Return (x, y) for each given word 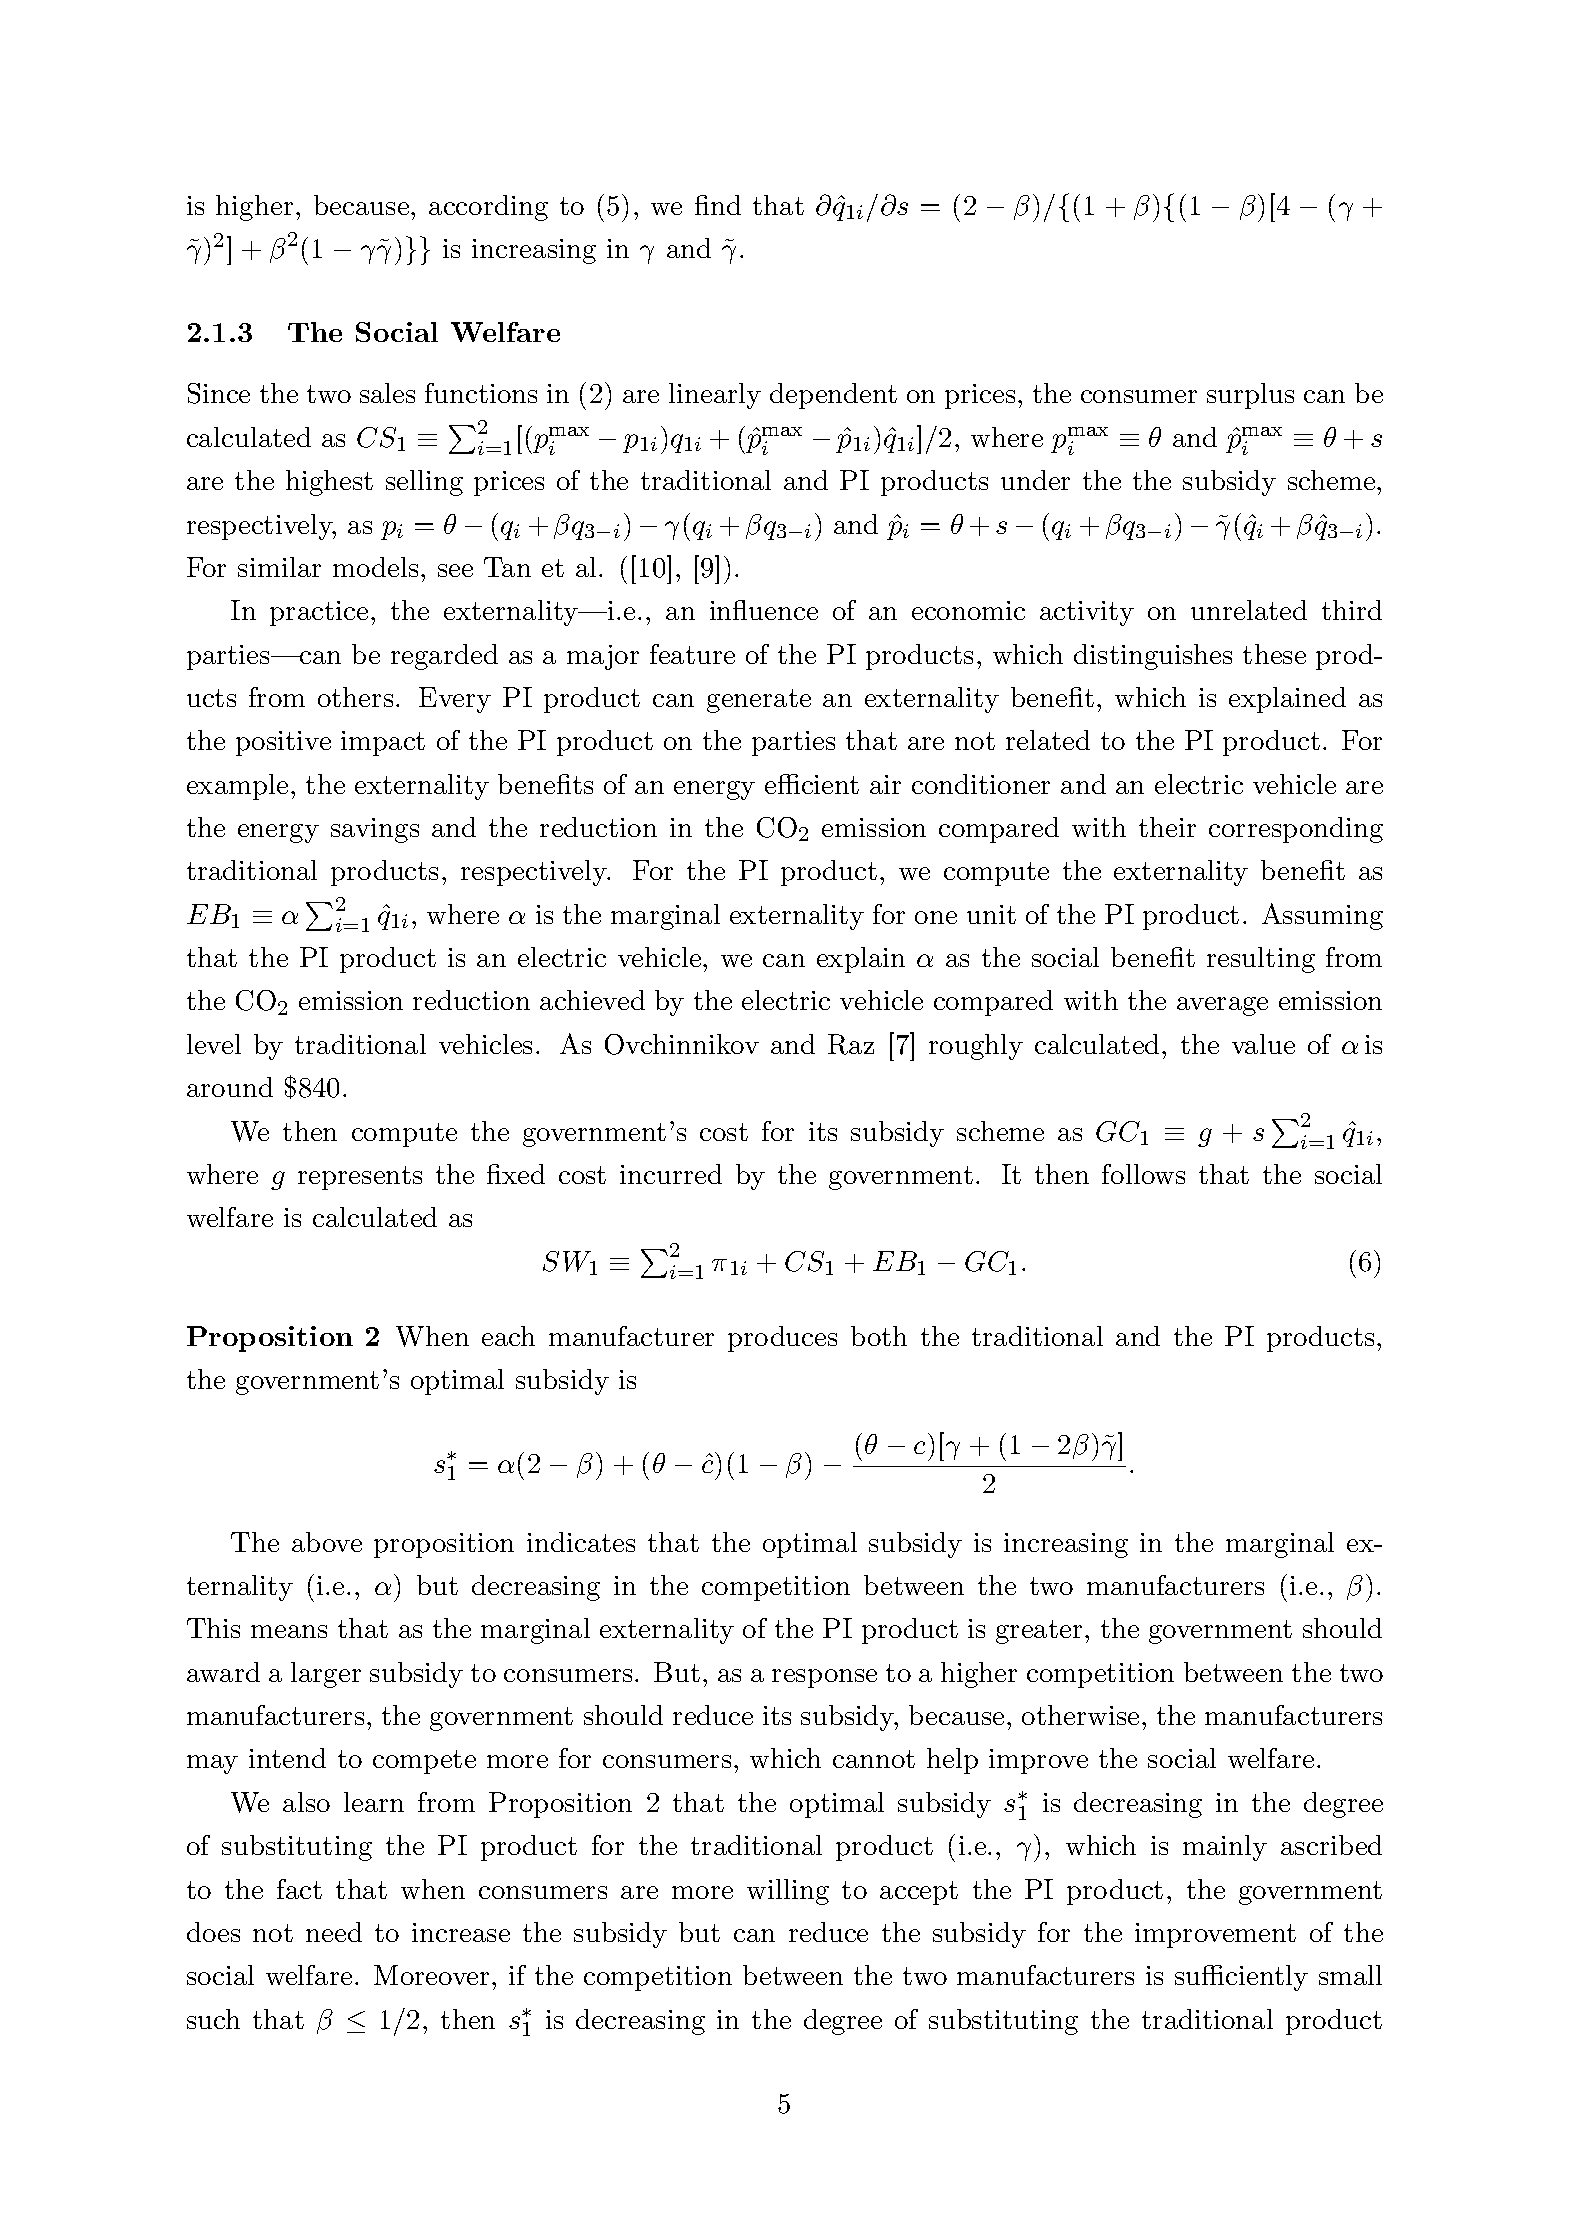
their (1167, 827)
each (508, 1336)
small (1350, 1975)
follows (1143, 1174)
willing (788, 1892)
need (334, 1932)
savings (375, 830)
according (488, 208)
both (879, 1336)
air (885, 784)
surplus (1250, 396)
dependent (833, 396)
